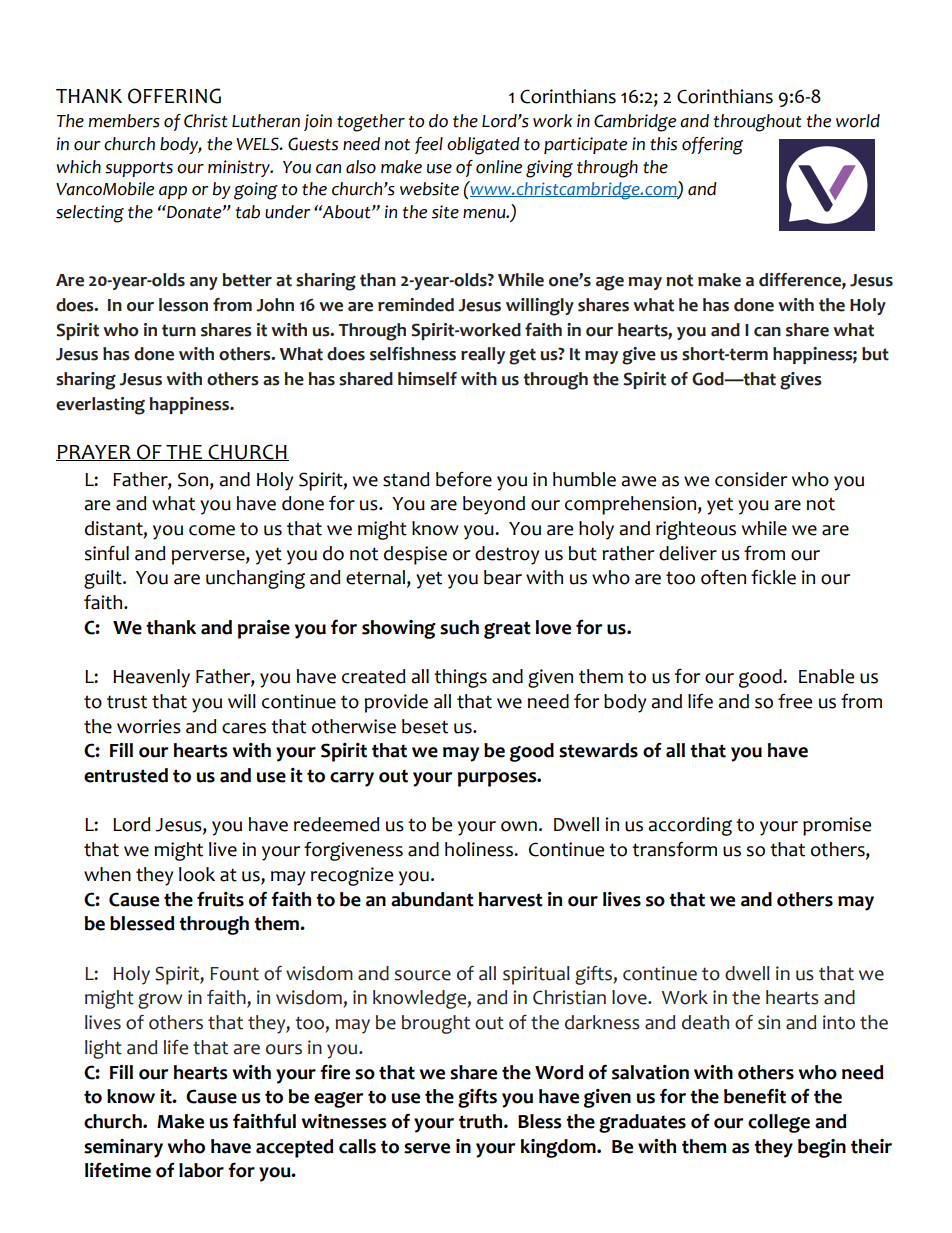 This screenshot has height=1233, width=952. What do you see at coordinates (197, 874) in the screenshot?
I see `look` at bounding box center [197, 874].
